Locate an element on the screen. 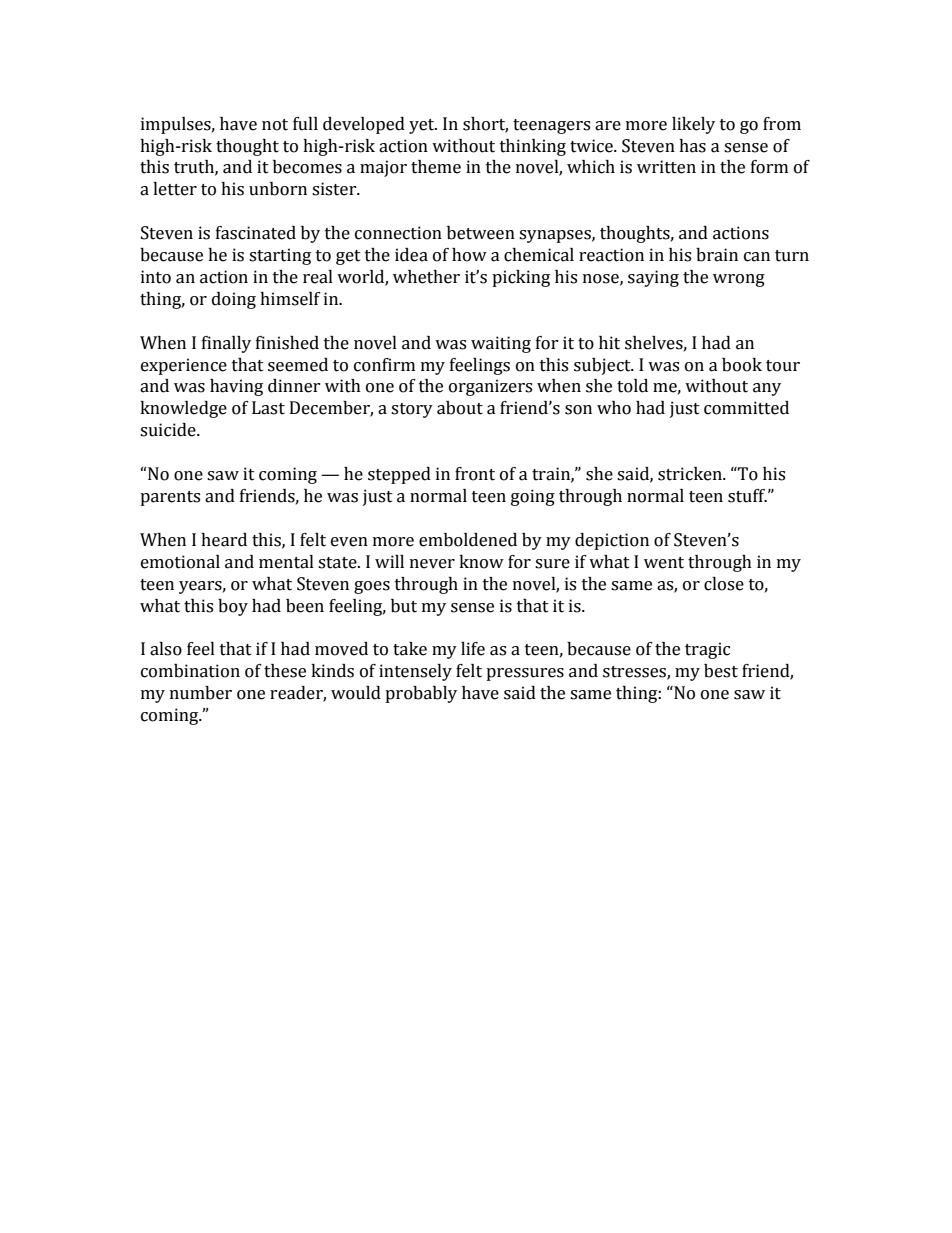 The width and height of the screenshot is (952, 1233). has is located at coordinates (692, 146).
